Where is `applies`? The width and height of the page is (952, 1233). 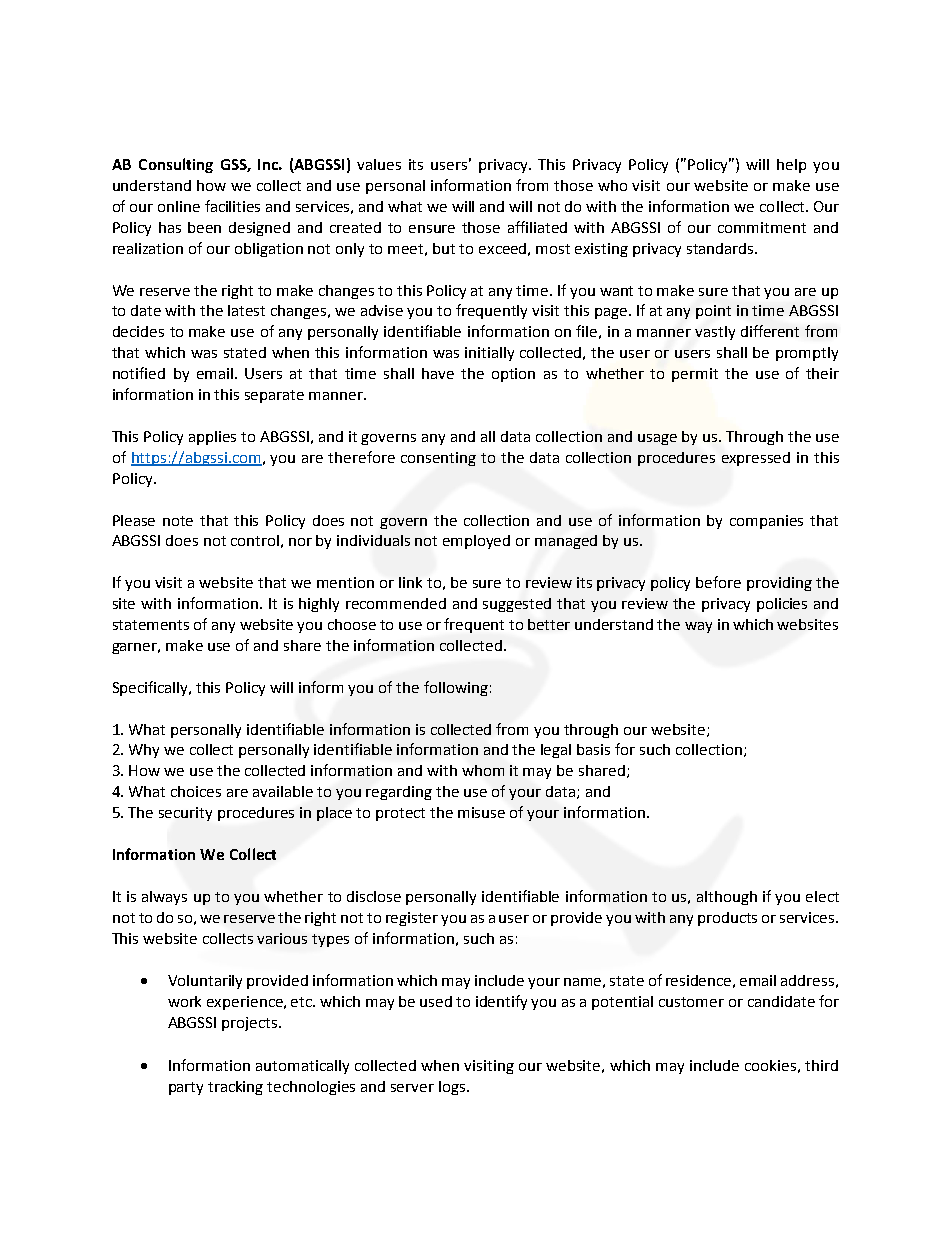 applies is located at coordinates (212, 438).
